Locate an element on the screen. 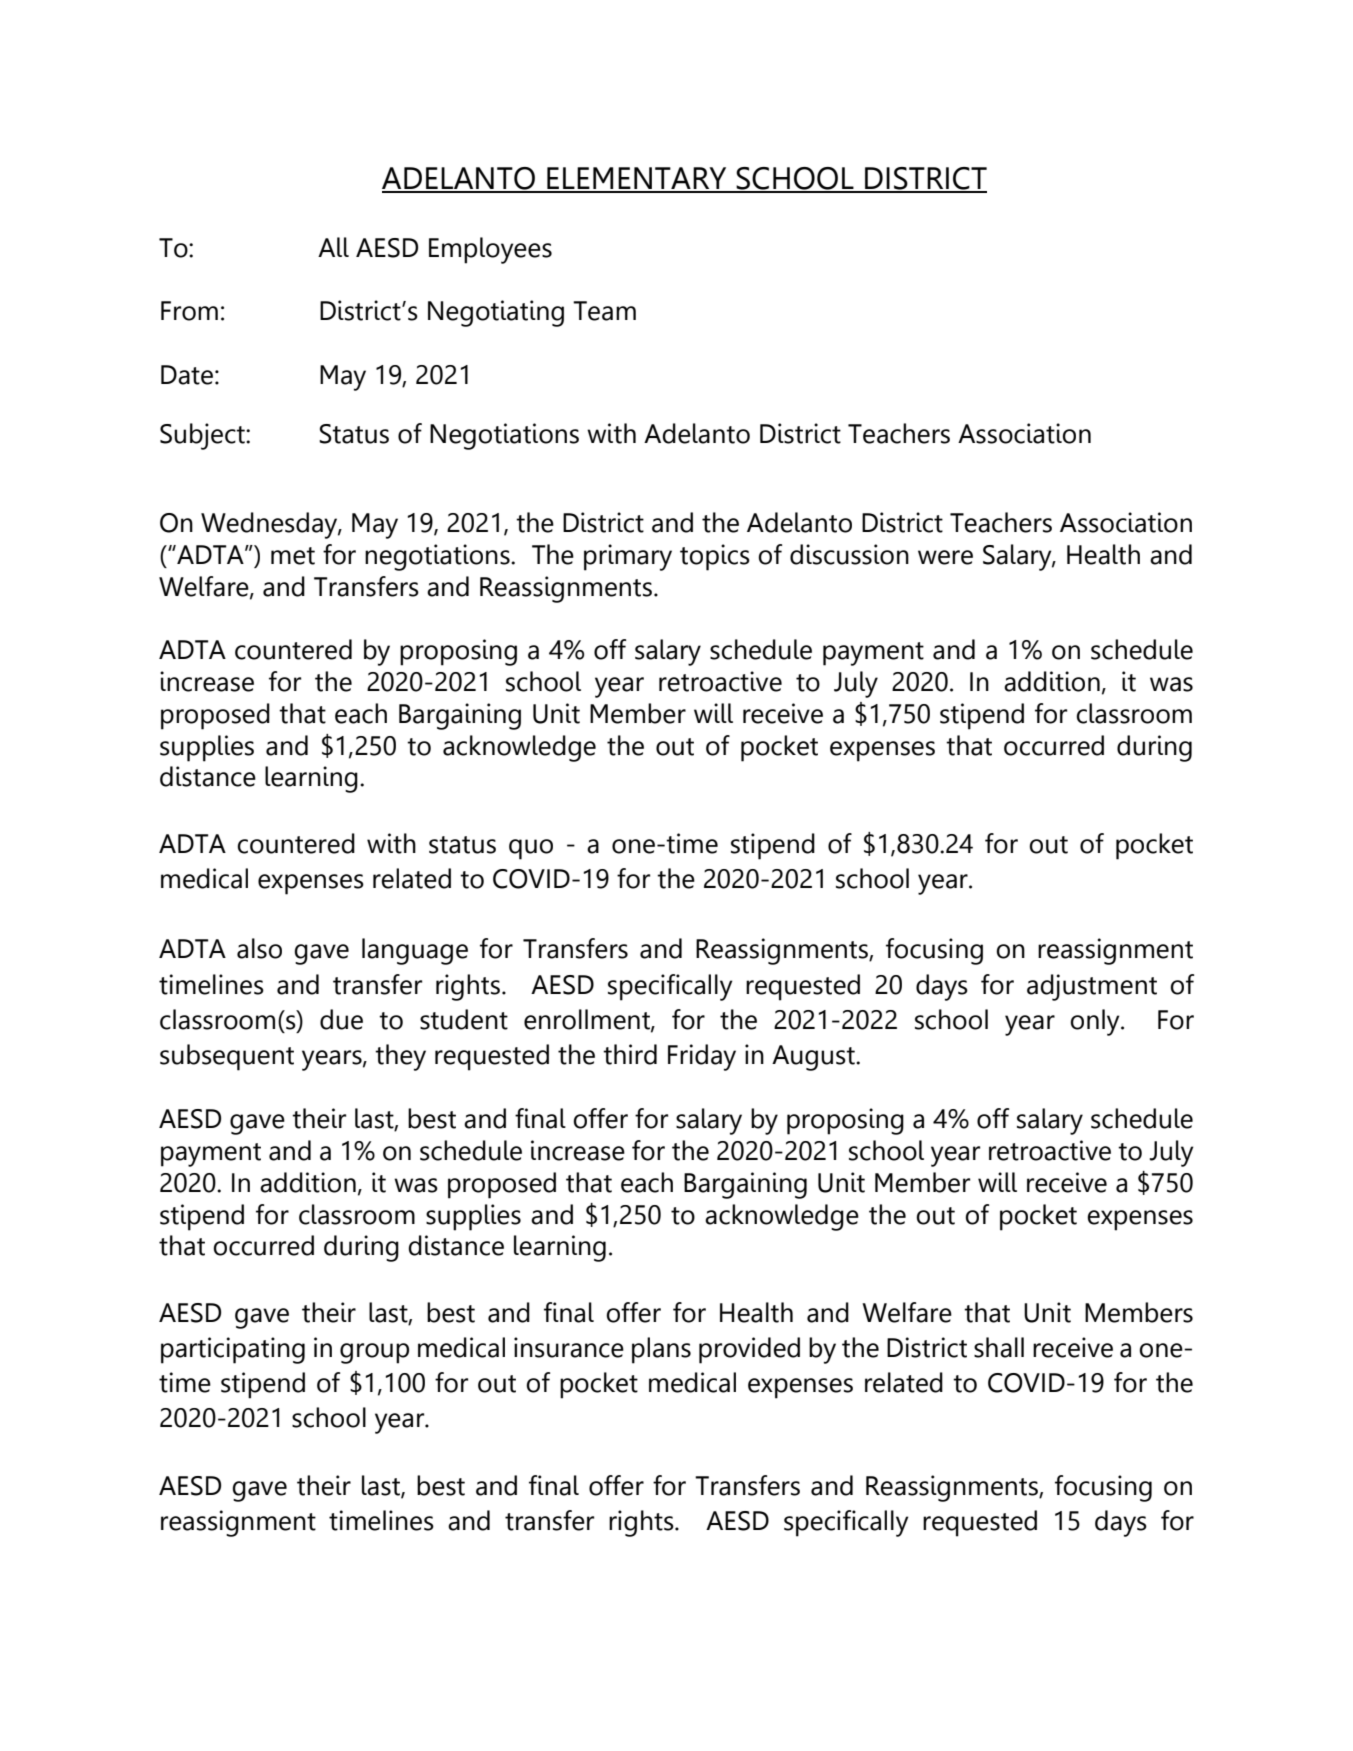  adjustment is located at coordinates (1092, 987).
